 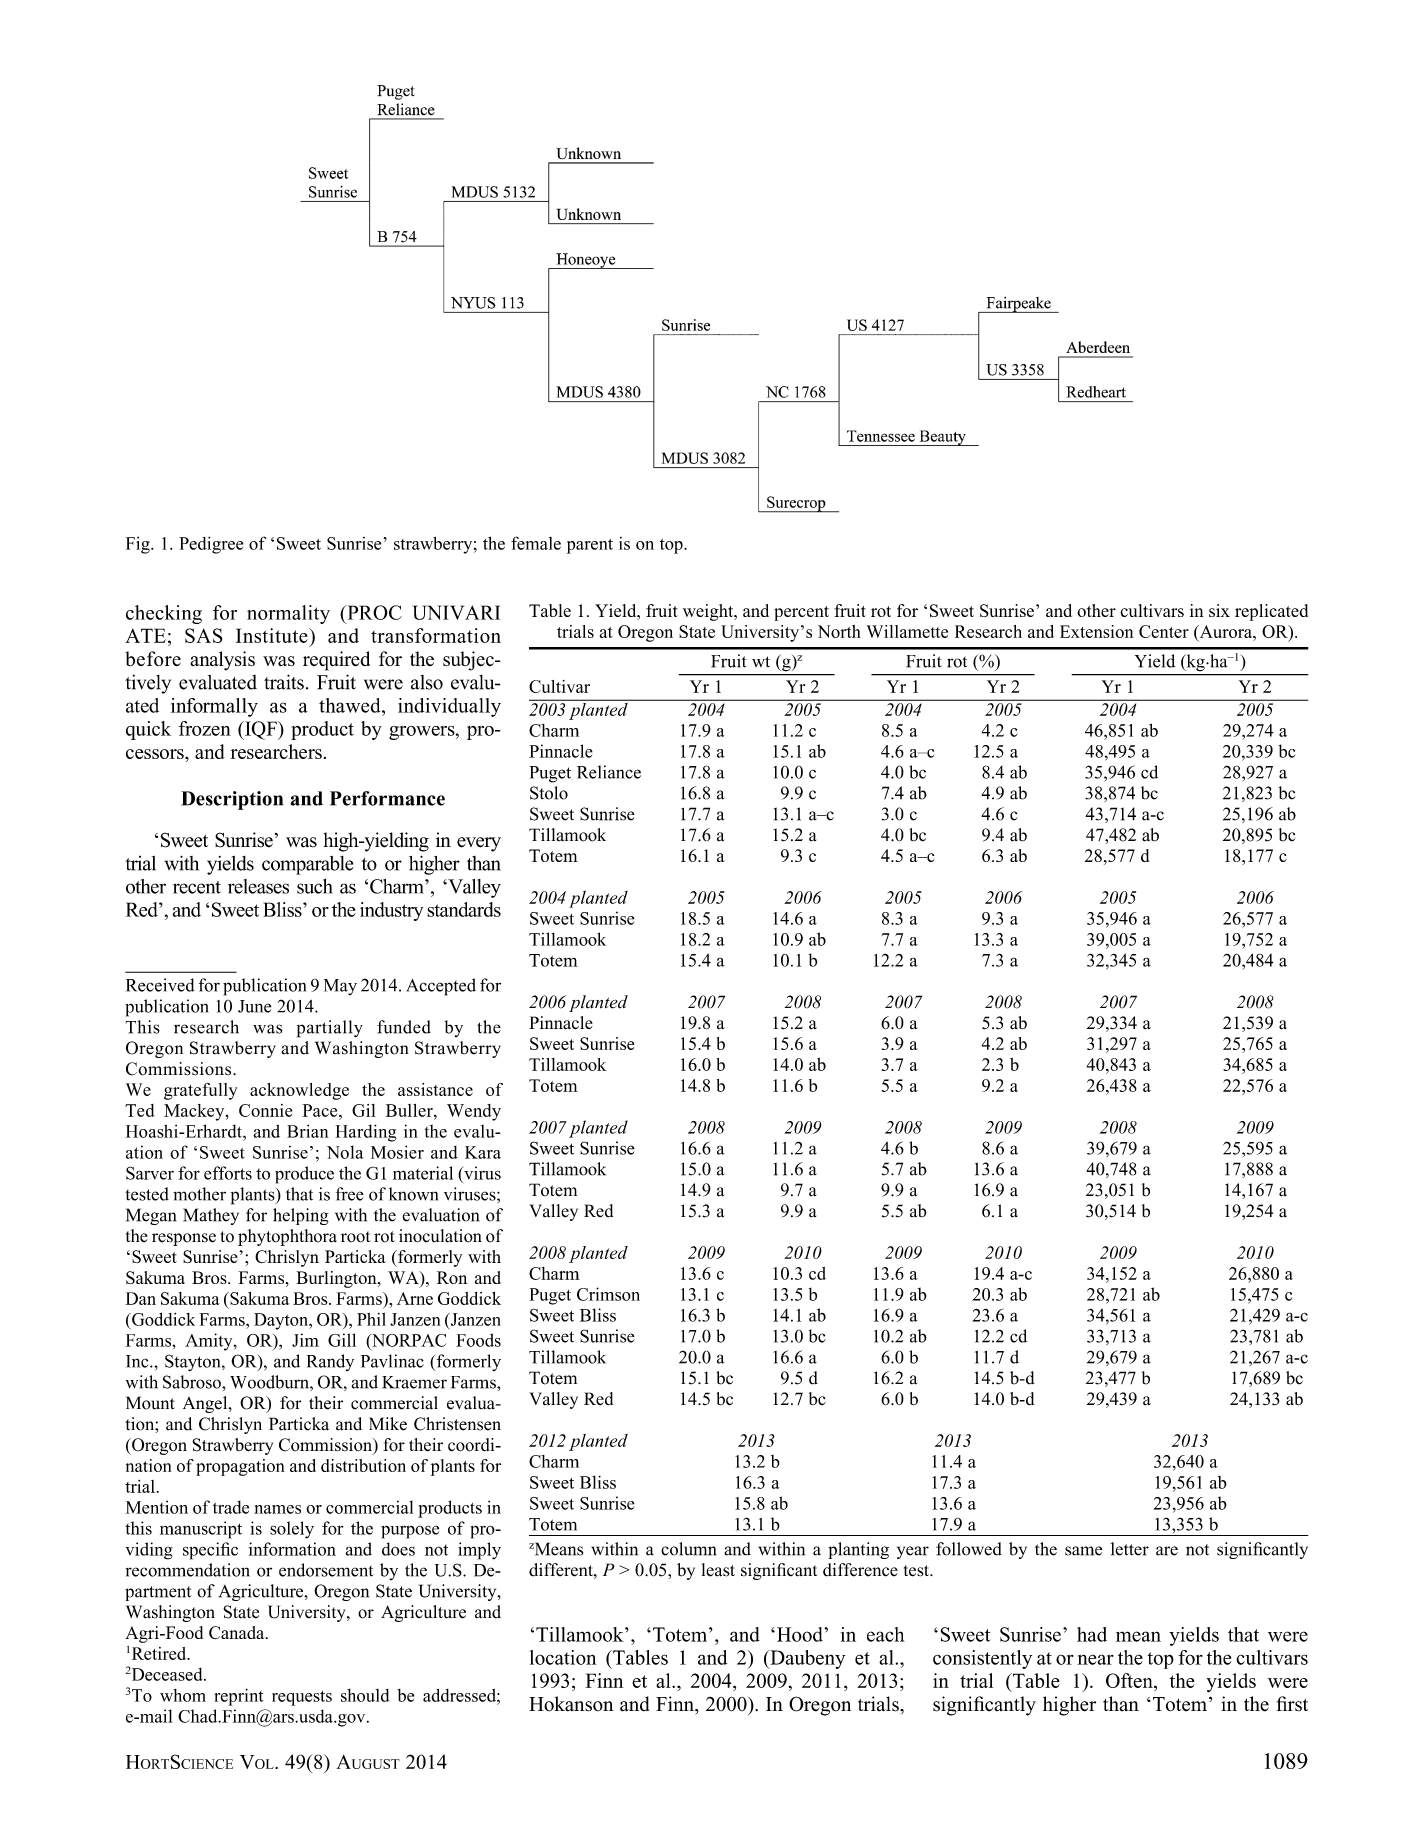 I want to click on requests, so click(x=302, y=1698).
